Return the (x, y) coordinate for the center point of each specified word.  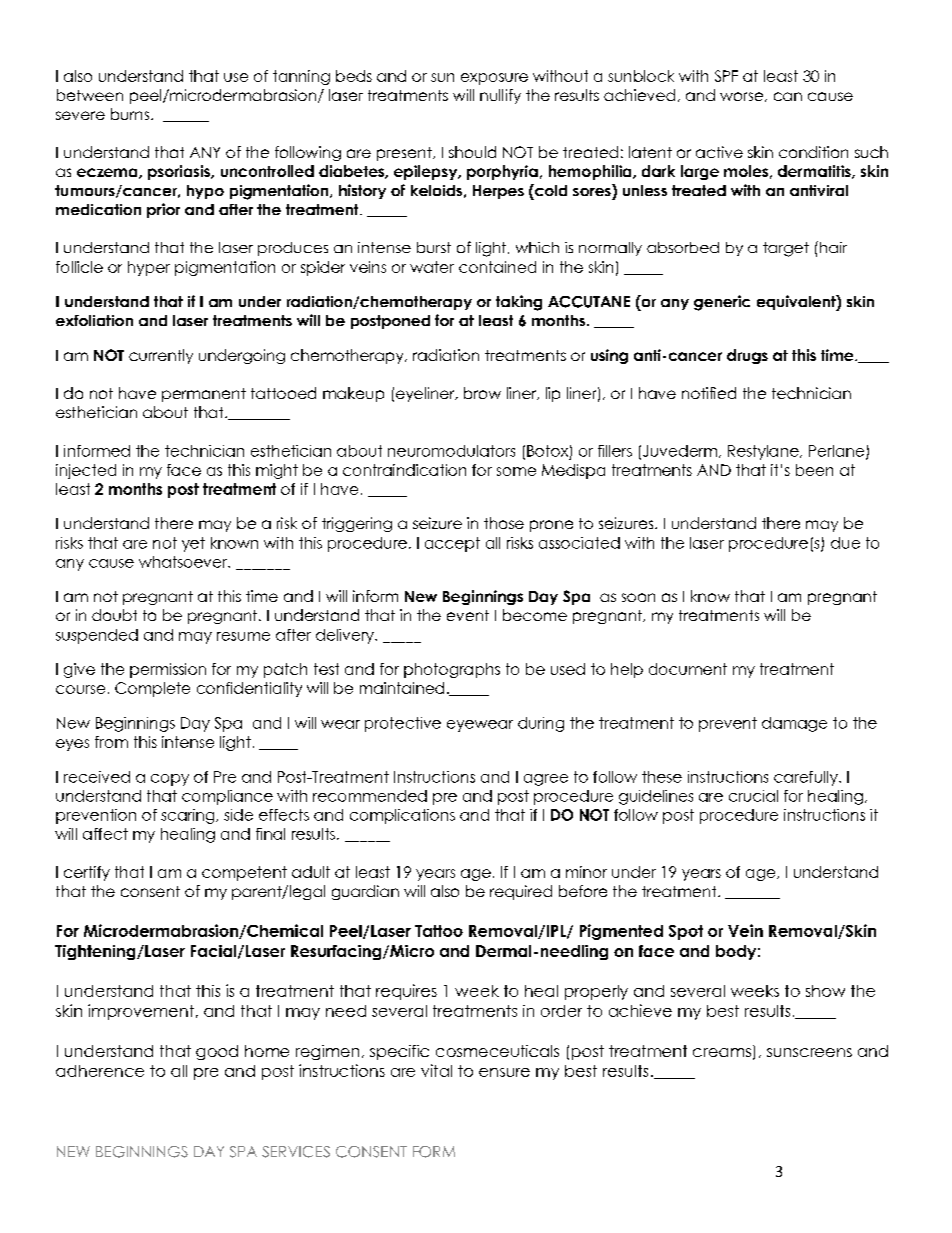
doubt (114, 615)
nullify (500, 96)
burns (131, 114)
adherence (100, 1071)
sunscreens (809, 1052)
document (688, 669)
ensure (504, 1072)
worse (743, 97)
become (535, 615)
